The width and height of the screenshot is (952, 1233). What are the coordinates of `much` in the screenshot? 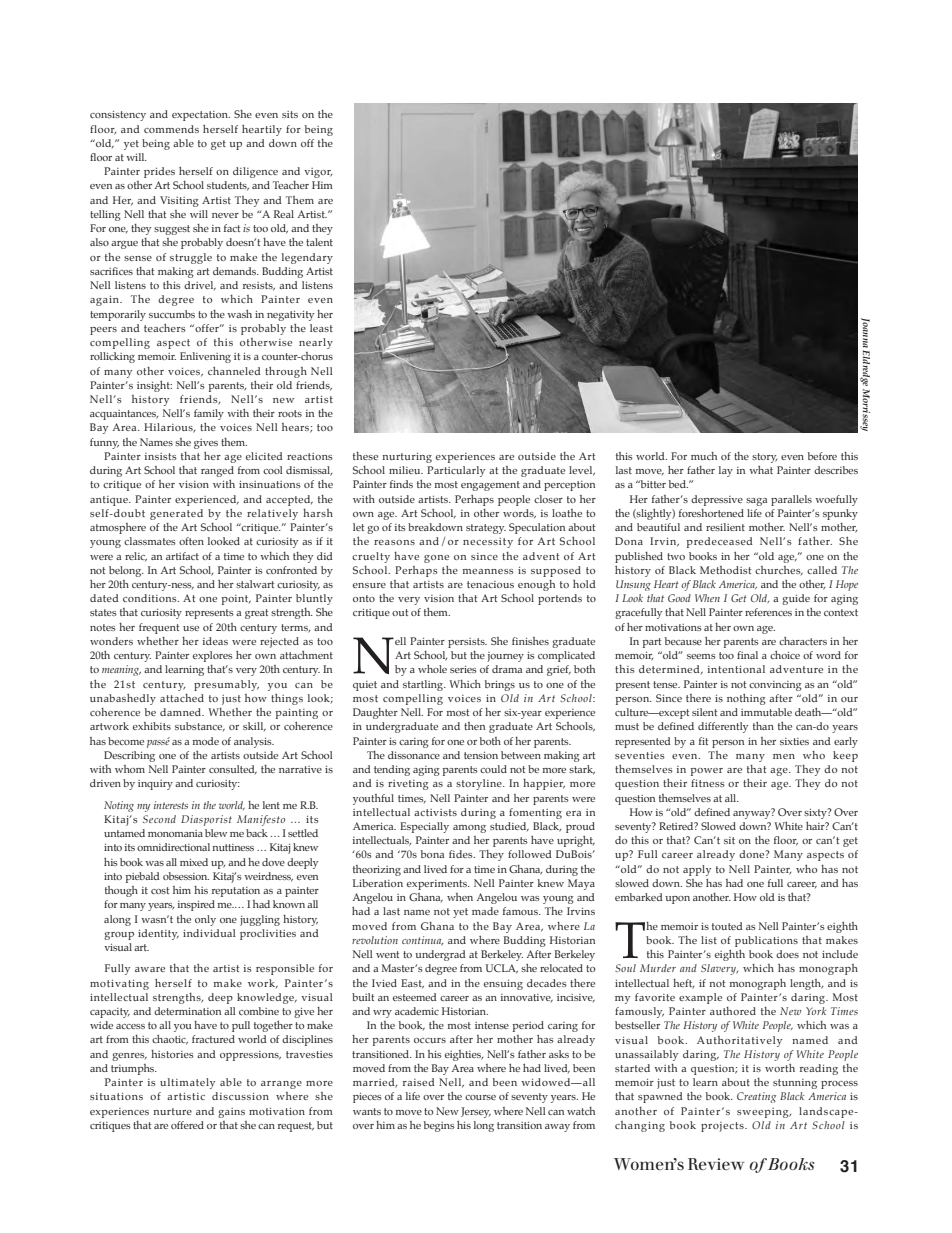 It's located at (704, 456).
